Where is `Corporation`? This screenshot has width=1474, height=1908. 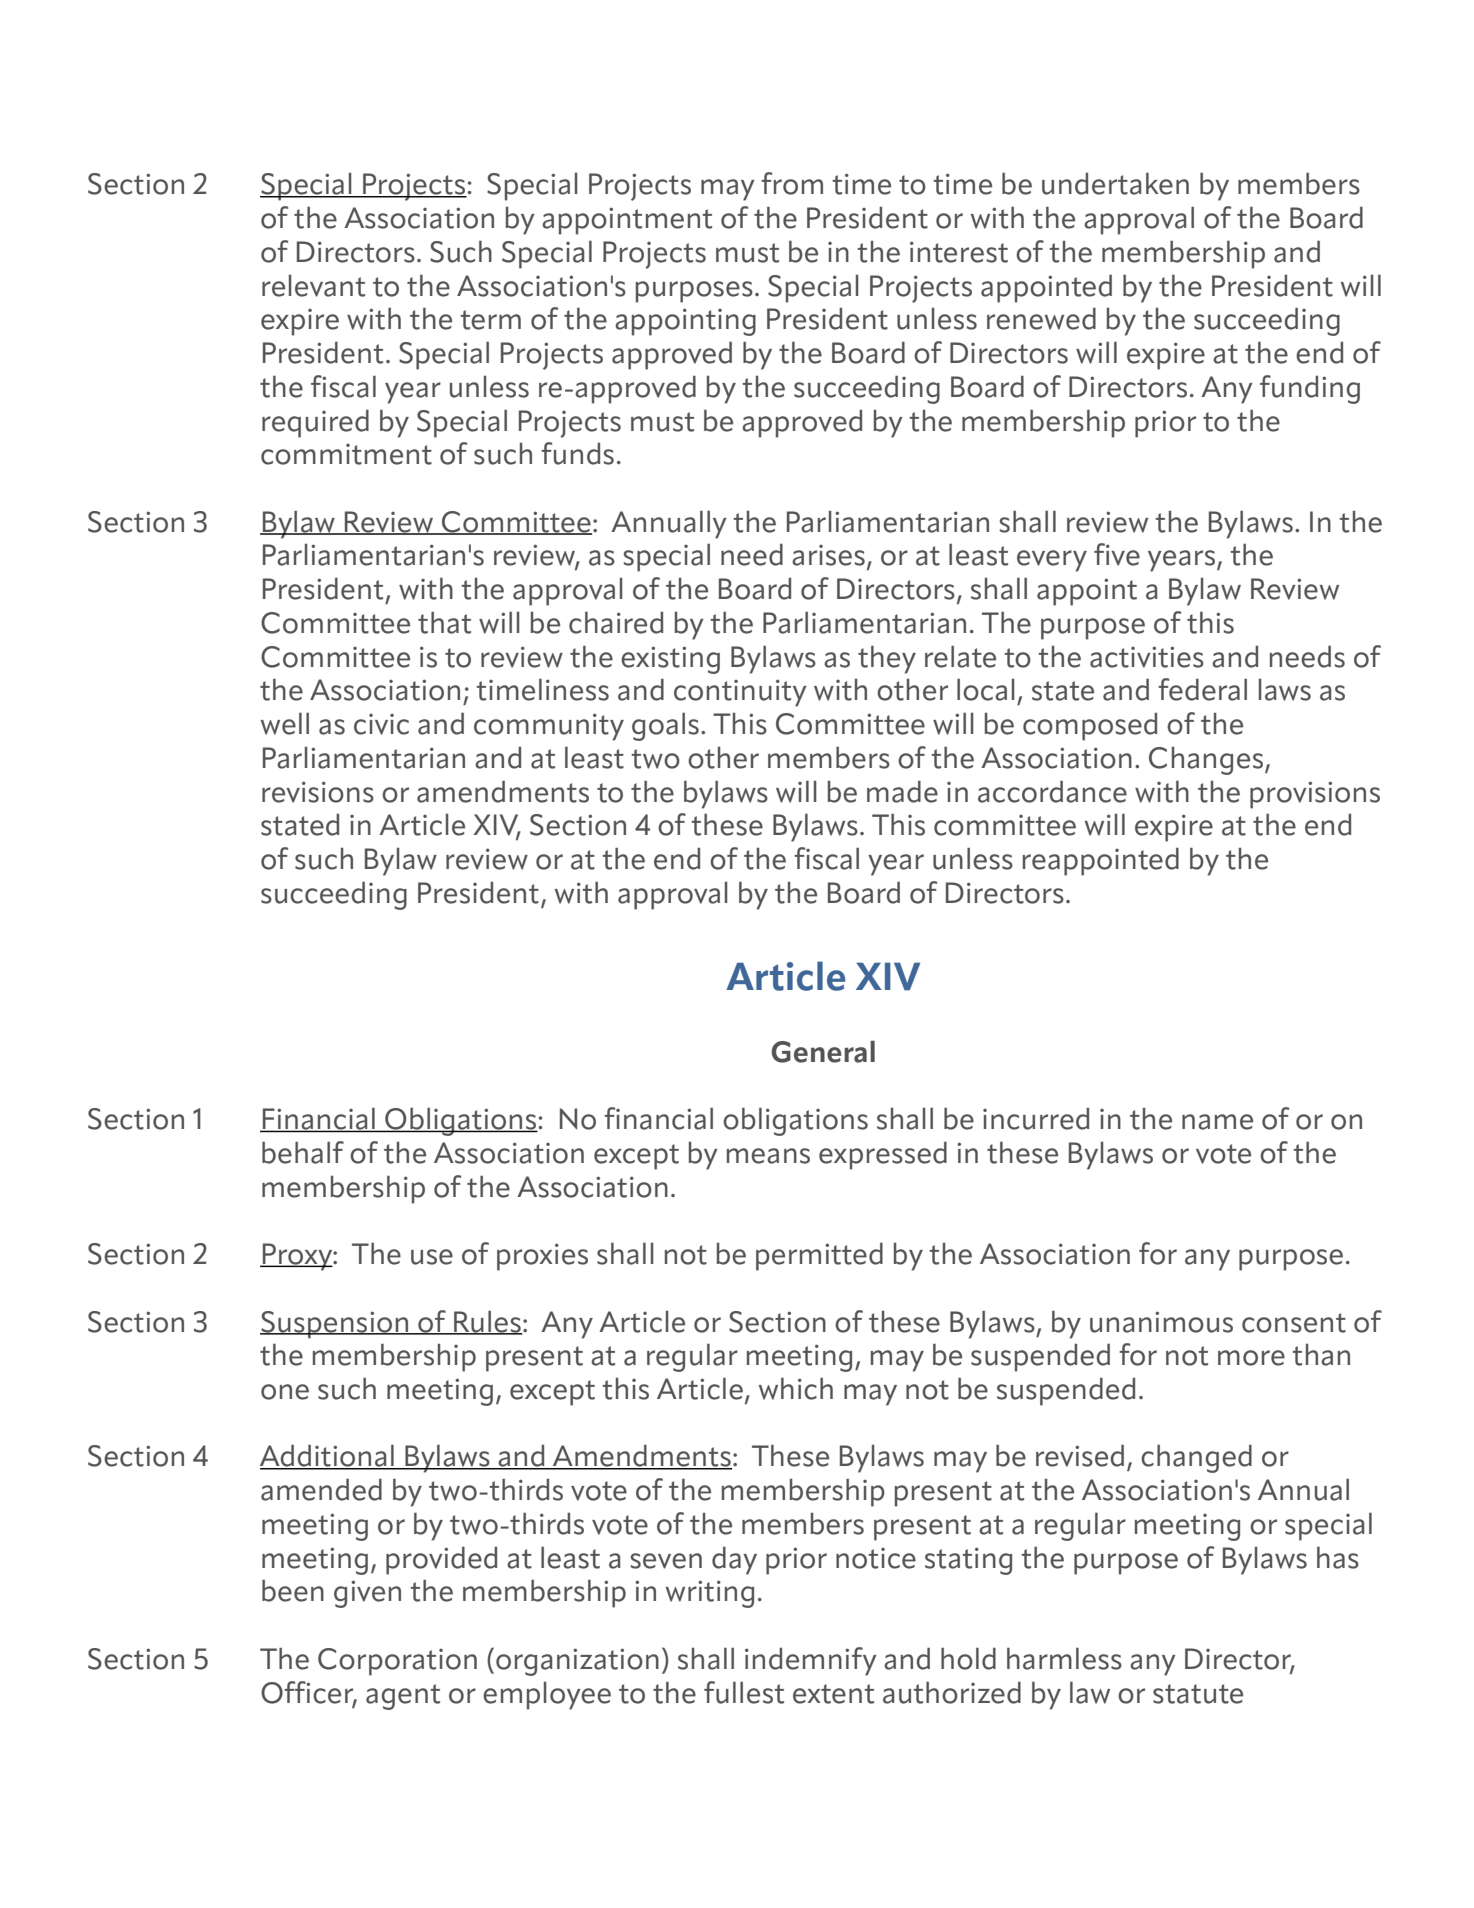 Corporation is located at coordinates (397, 1662).
